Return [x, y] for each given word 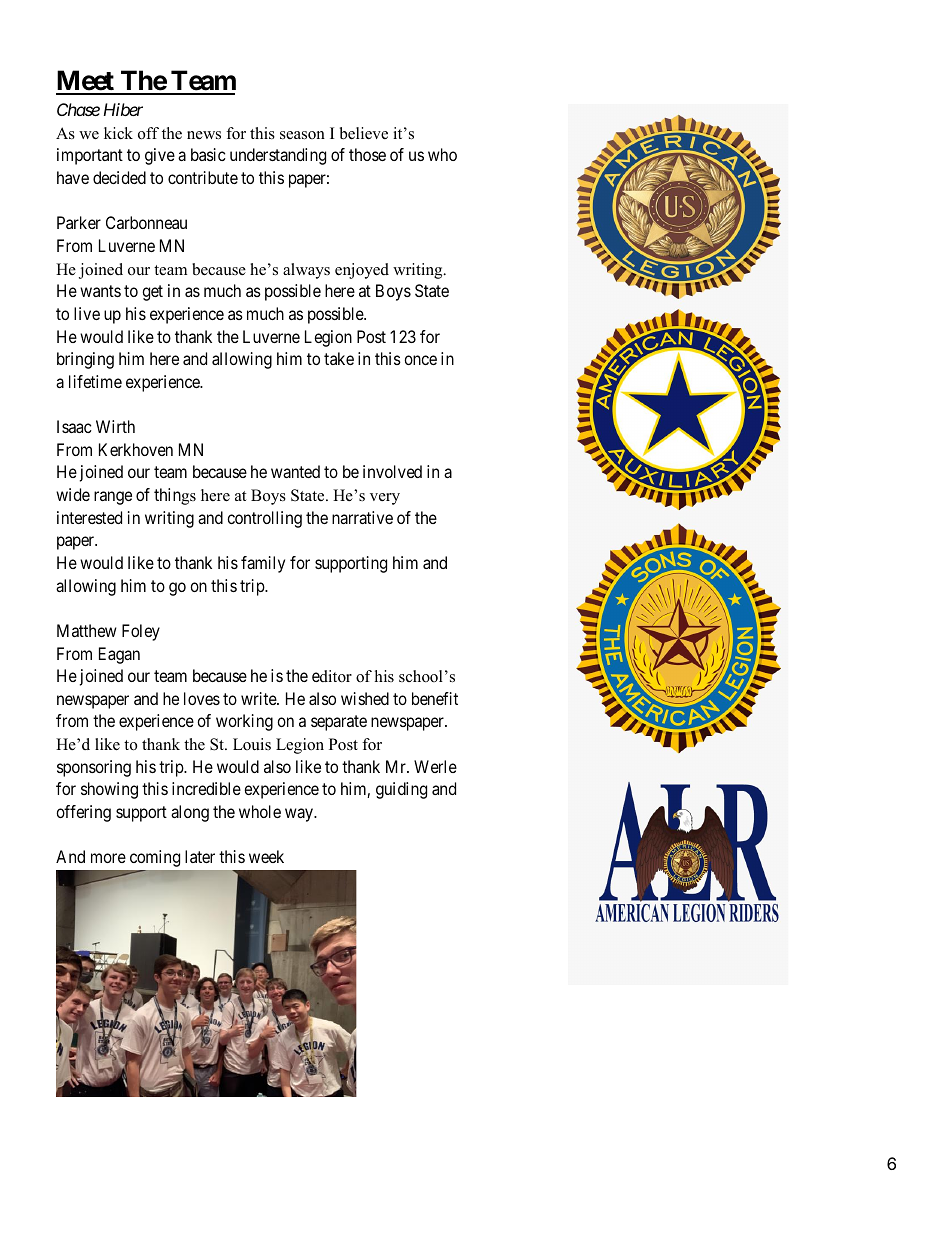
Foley [141, 632]
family [263, 564]
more [108, 858]
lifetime [95, 381]
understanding [278, 156]
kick [118, 133]
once [420, 360]
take [339, 358]
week [266, 856]
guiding [401, 790]
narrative [362, 517]
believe [364, 133]
